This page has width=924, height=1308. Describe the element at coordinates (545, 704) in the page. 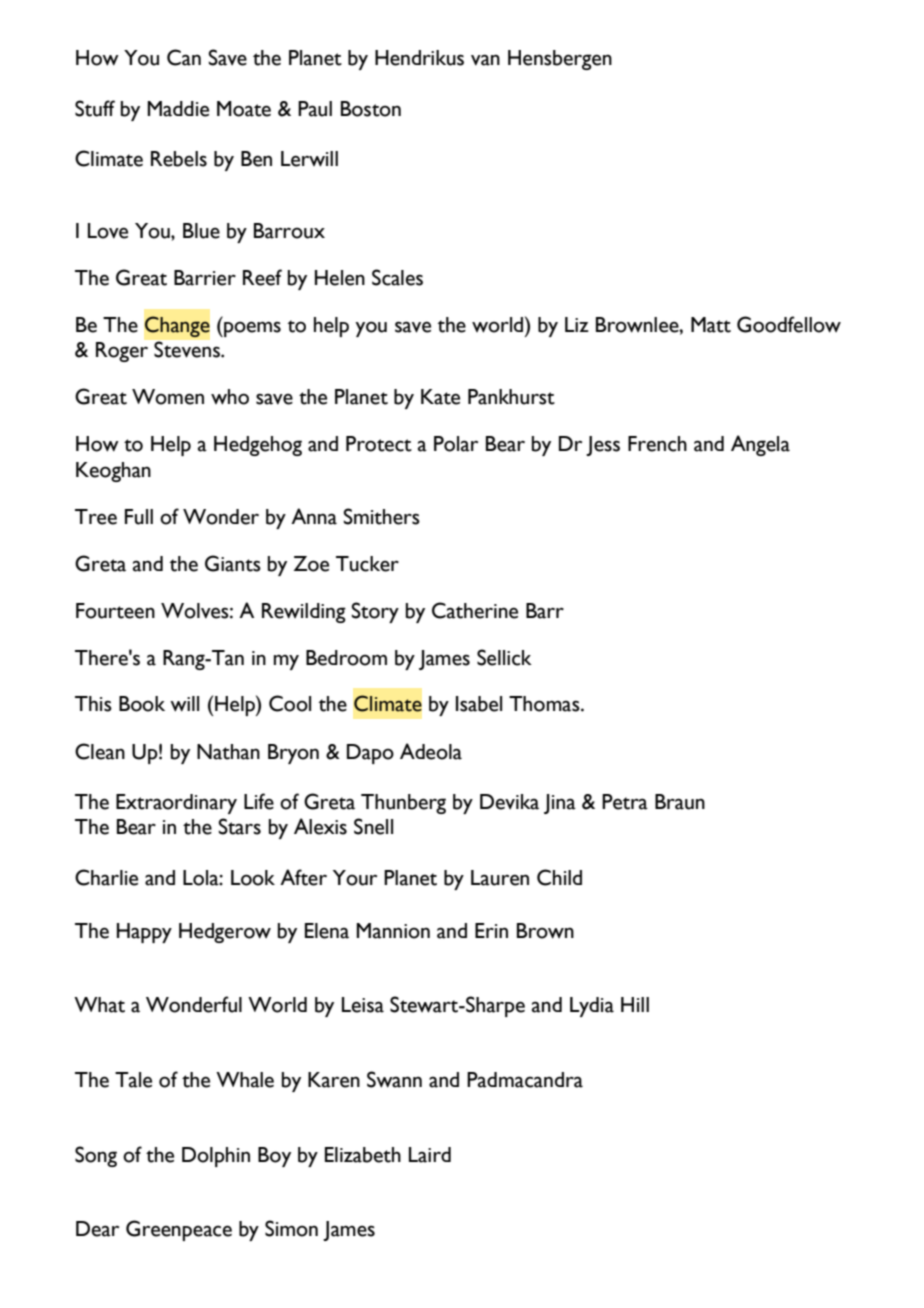

I see `Thomas` at that location.
